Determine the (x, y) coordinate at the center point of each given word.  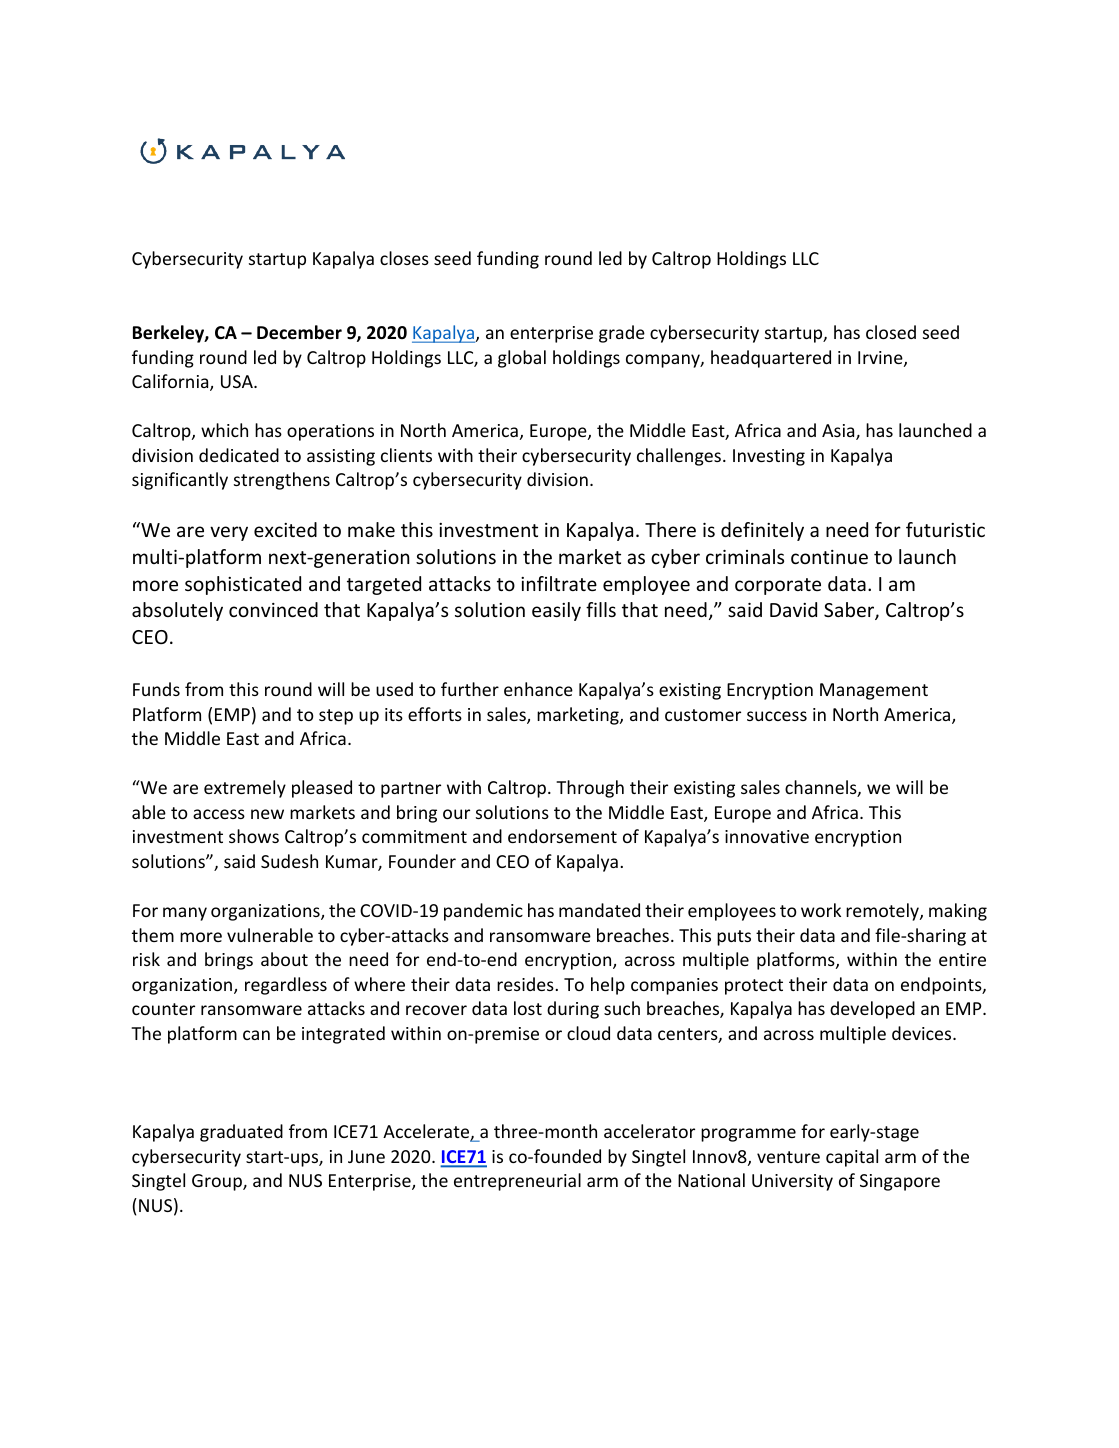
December (299, 332)
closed (891, 332)
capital (852, 1158)
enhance (538, 689)
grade (622, 334)
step (336, 717)
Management (874, 691)
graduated (241, 1133)
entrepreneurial (517, 1182)
